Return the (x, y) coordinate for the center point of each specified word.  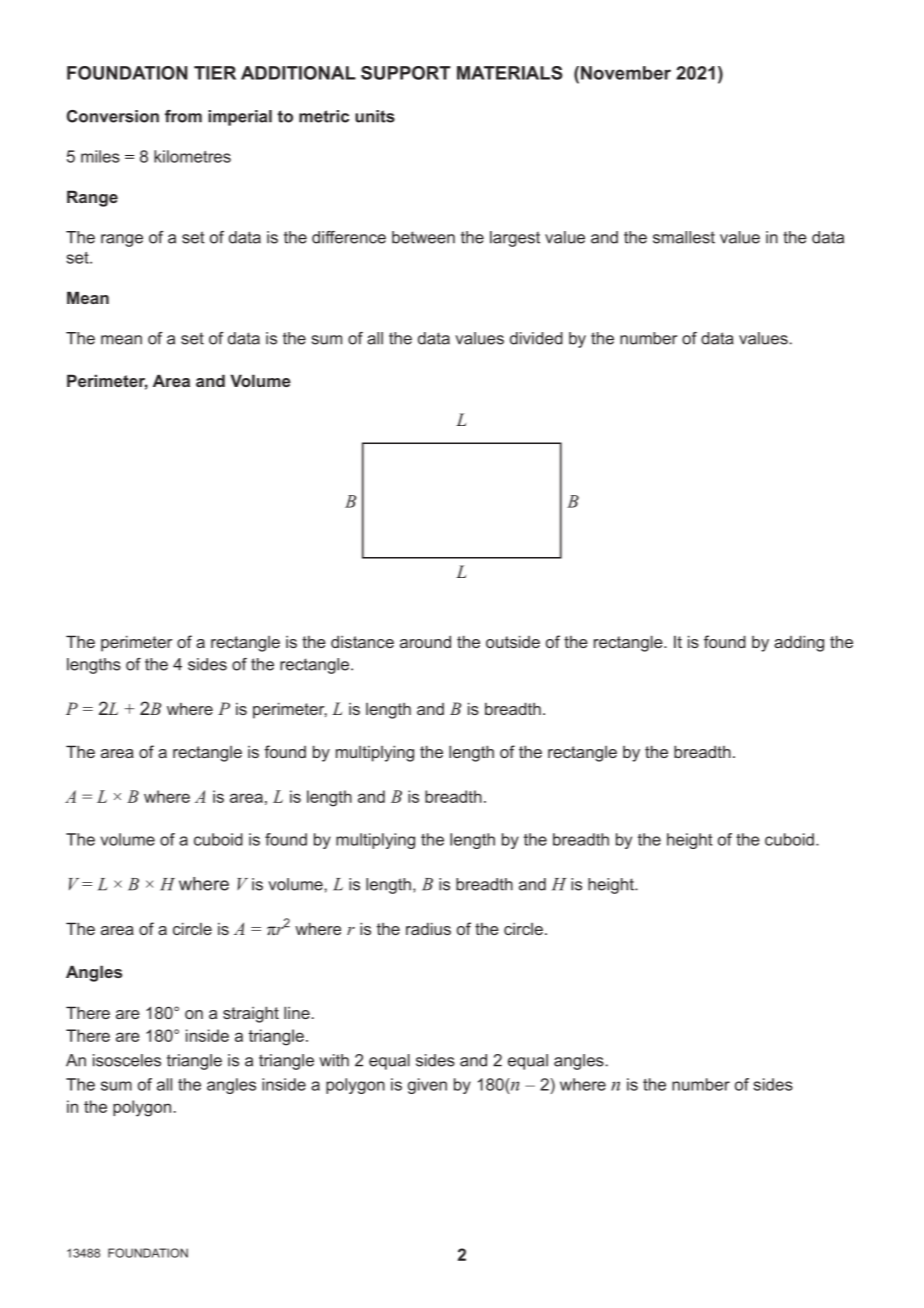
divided (536, 338)
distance (362, 641)
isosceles (127, 1060)
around (425, 641)
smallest (684, 237)
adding (799, 643)
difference (349, 237)
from (183, 116)
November (626, 73)
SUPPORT (406, 73)
